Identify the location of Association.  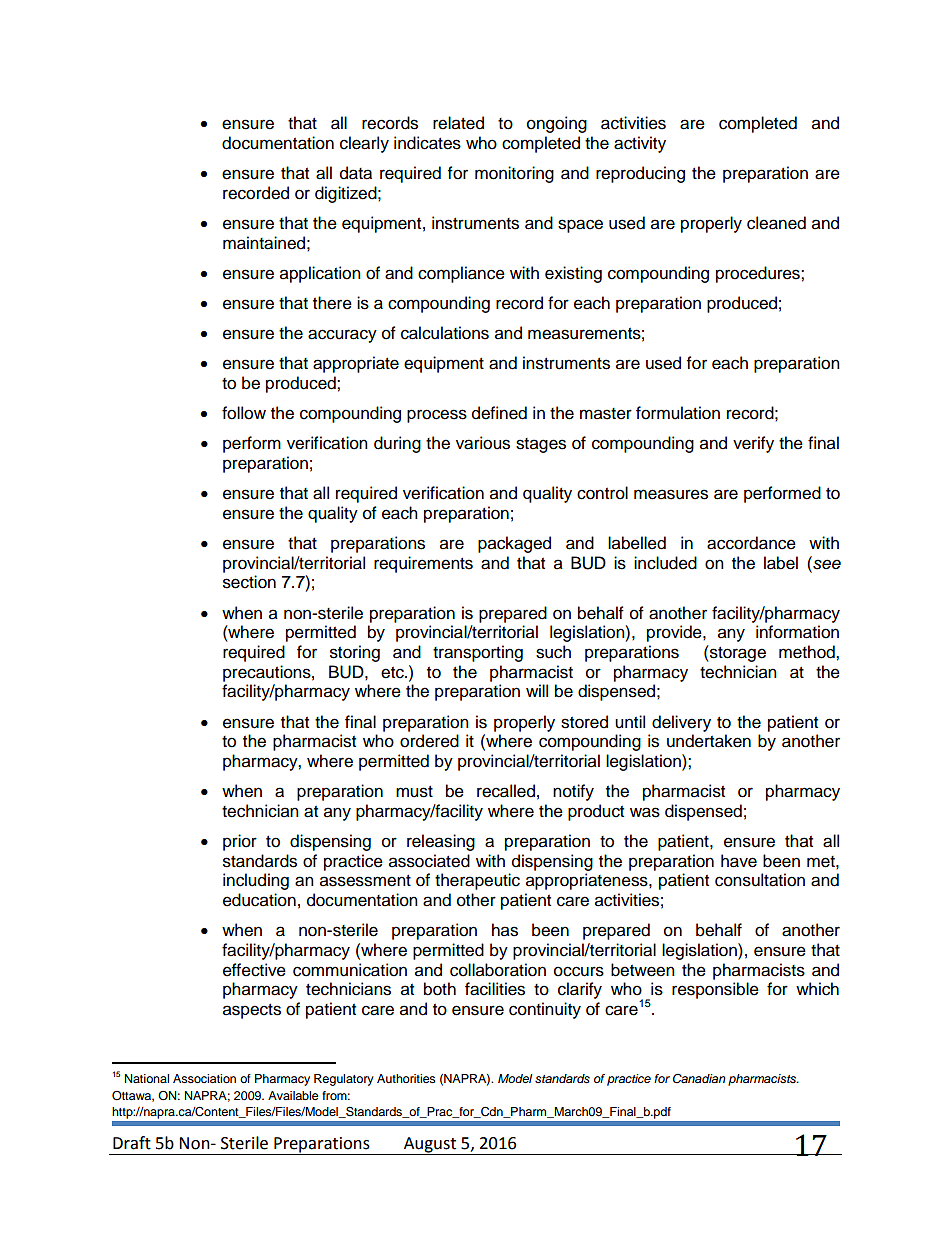
(204, 1078).
